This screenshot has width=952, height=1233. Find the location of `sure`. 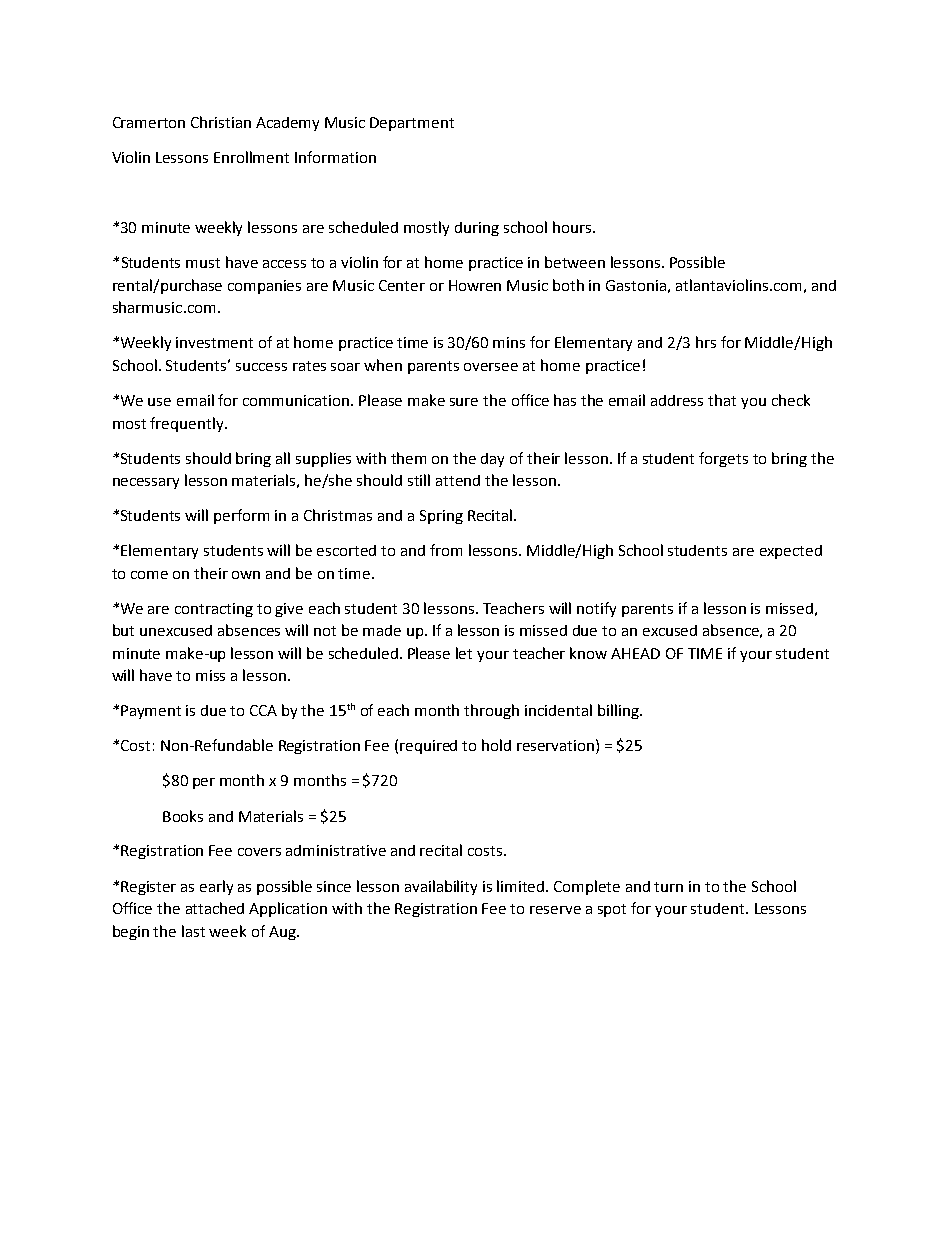

sure is located at coordinates (464, 402).
